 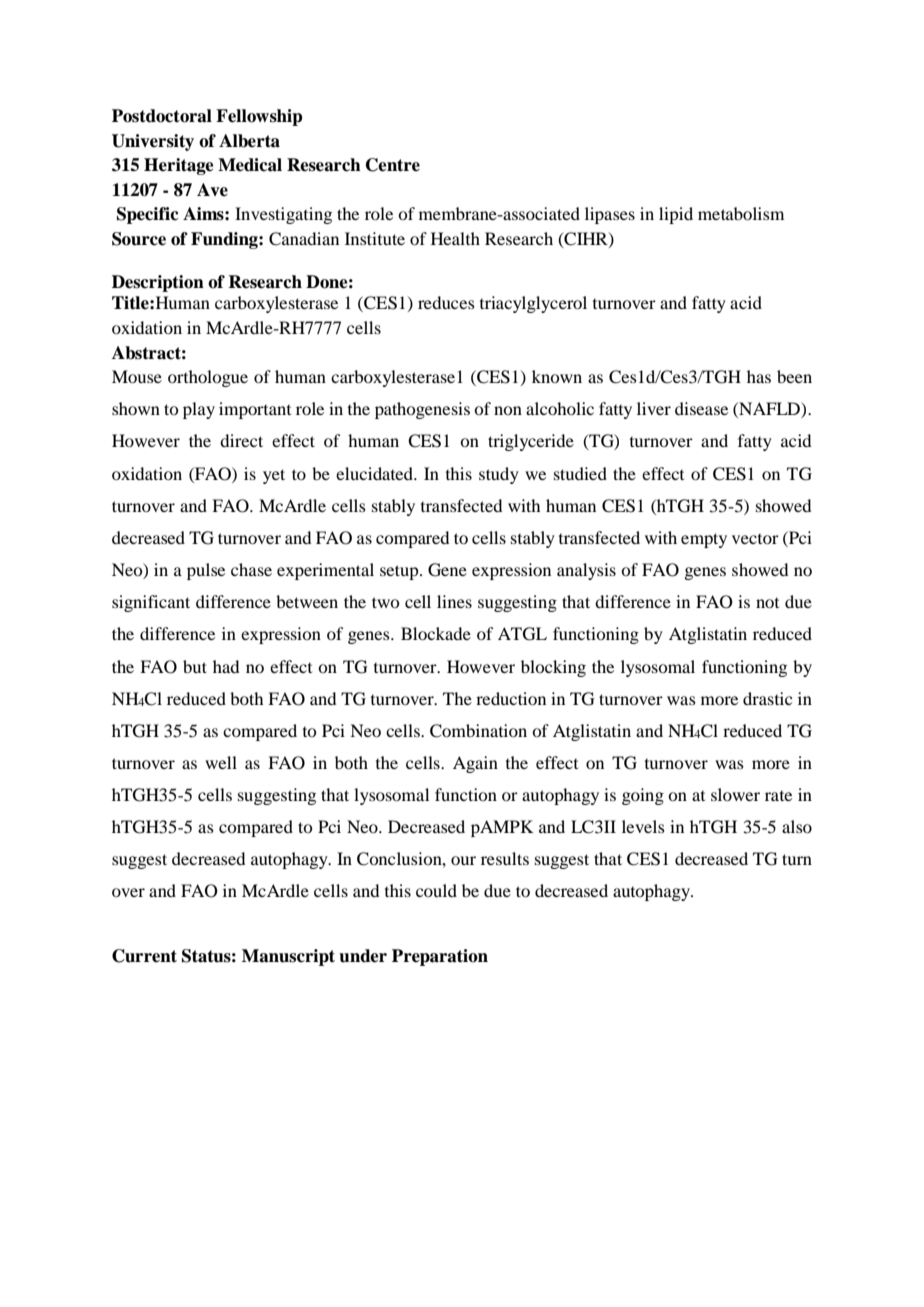 I want to click on Combination, so click(x=478, y=731).
